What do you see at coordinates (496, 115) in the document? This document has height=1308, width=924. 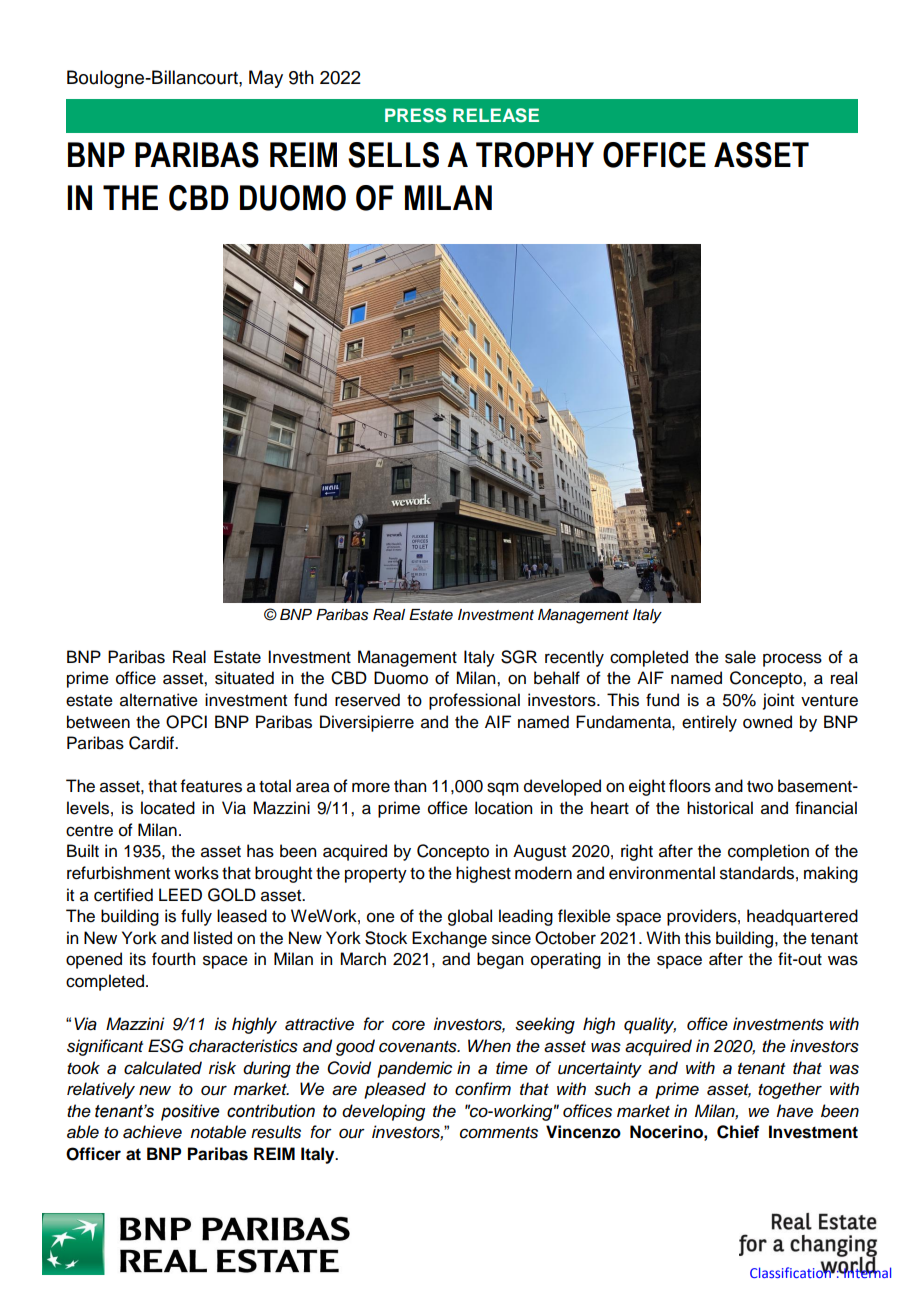 I see `RELEASE` at bounding box center [496, 115].
